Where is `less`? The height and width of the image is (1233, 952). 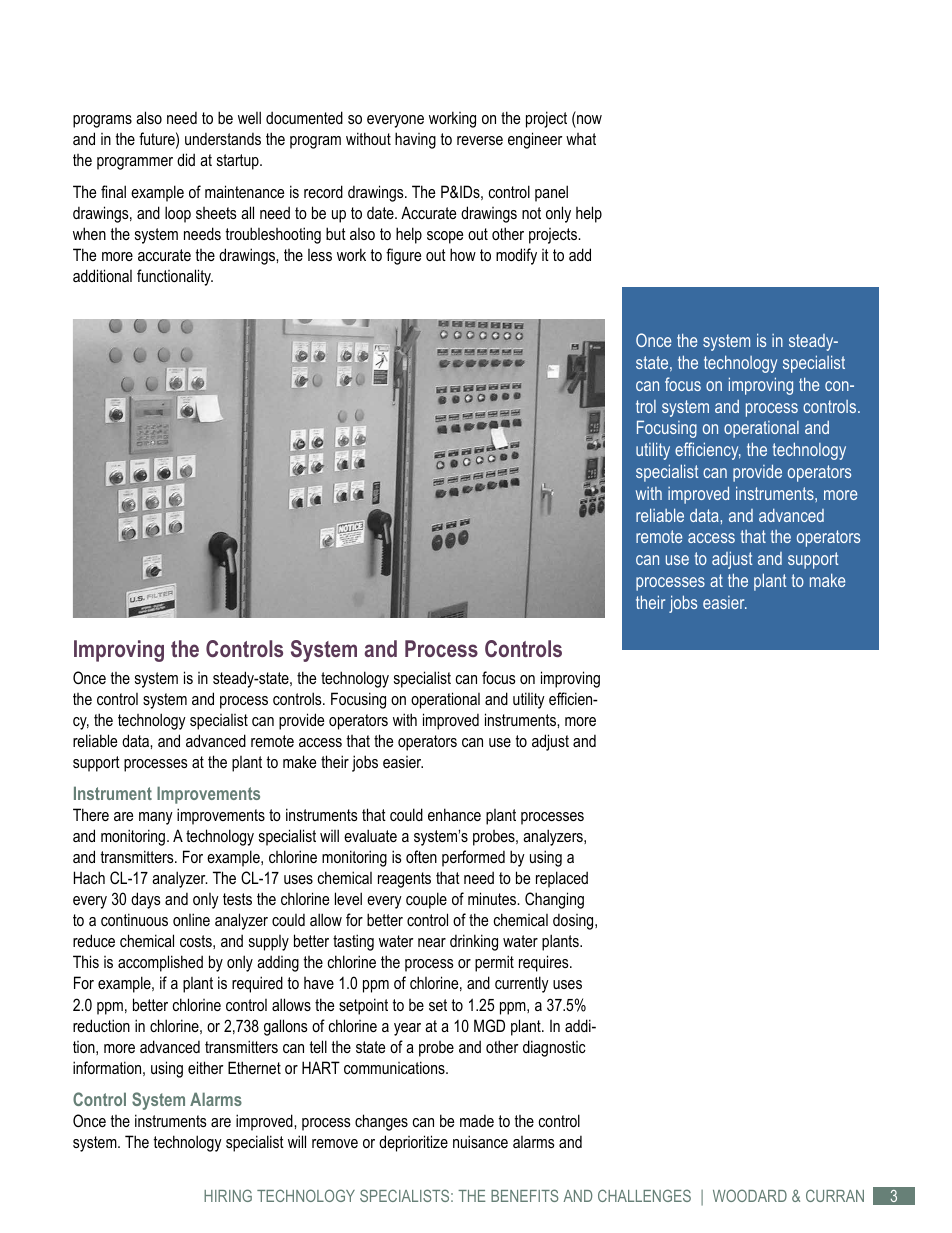 less is located at coordinates (320, 255).
